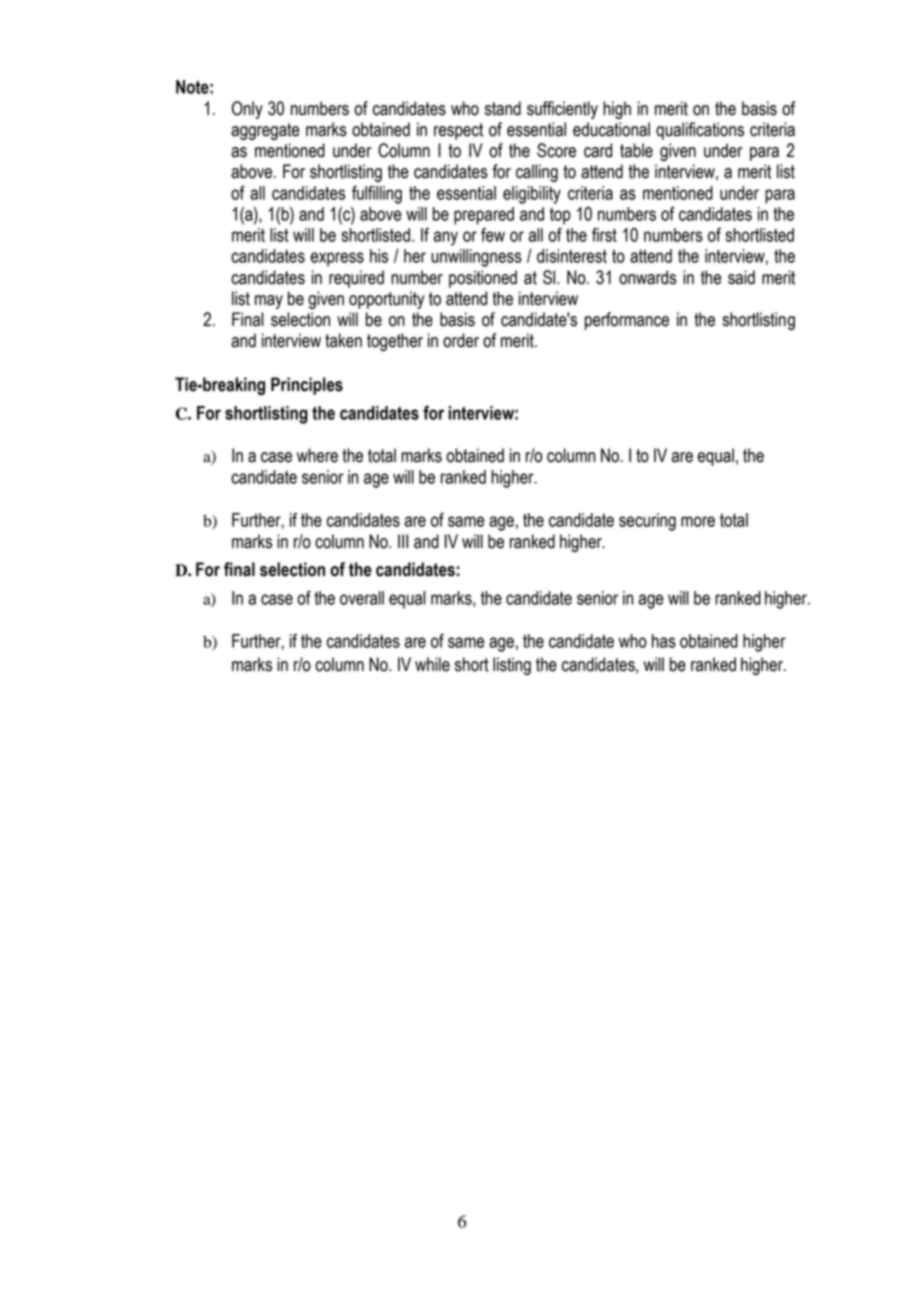  Describe the element at coordinates (503, 108) in the image. I see `stand` at that location.
